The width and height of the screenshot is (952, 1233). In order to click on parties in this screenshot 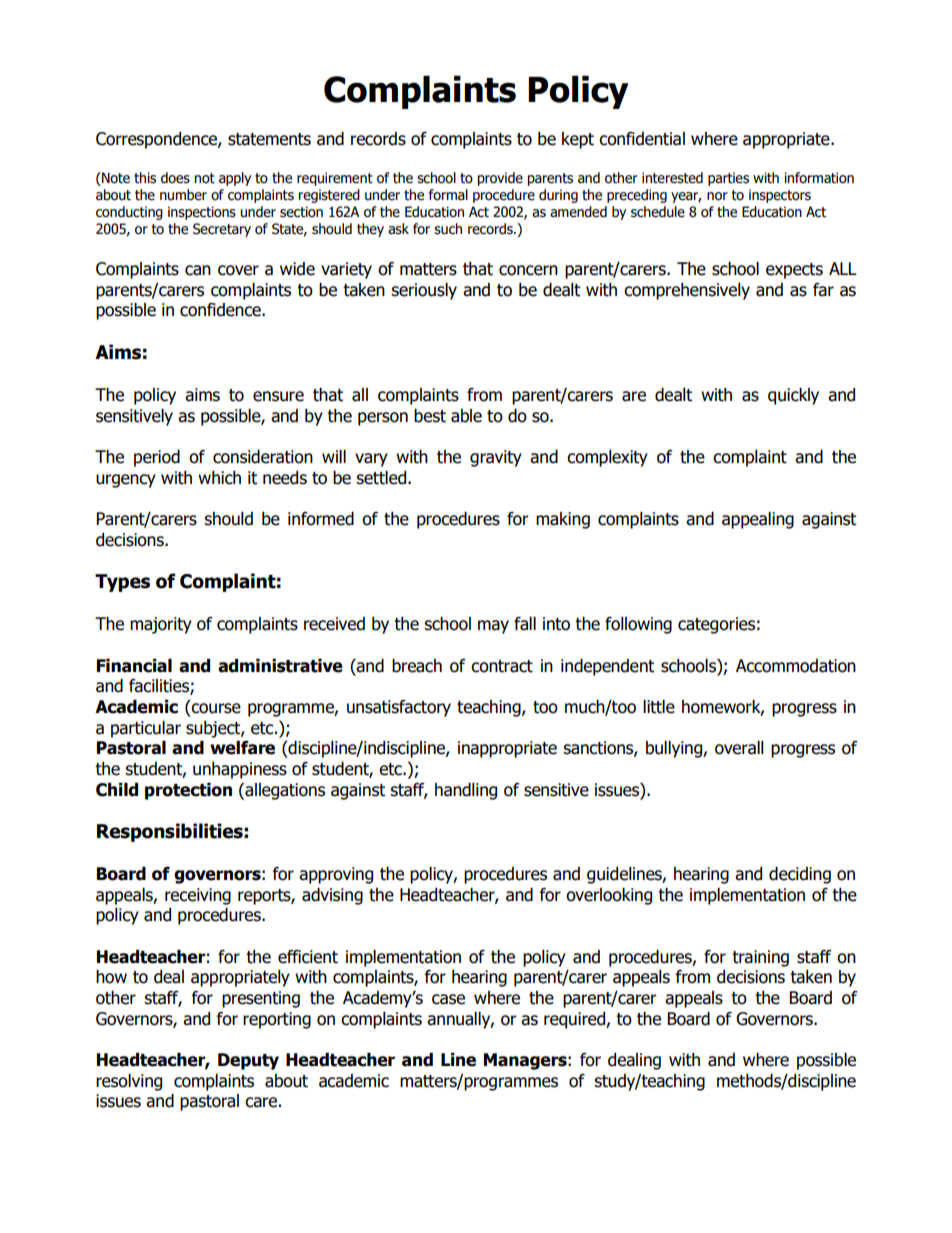, I will do `click(728, 179)`.
